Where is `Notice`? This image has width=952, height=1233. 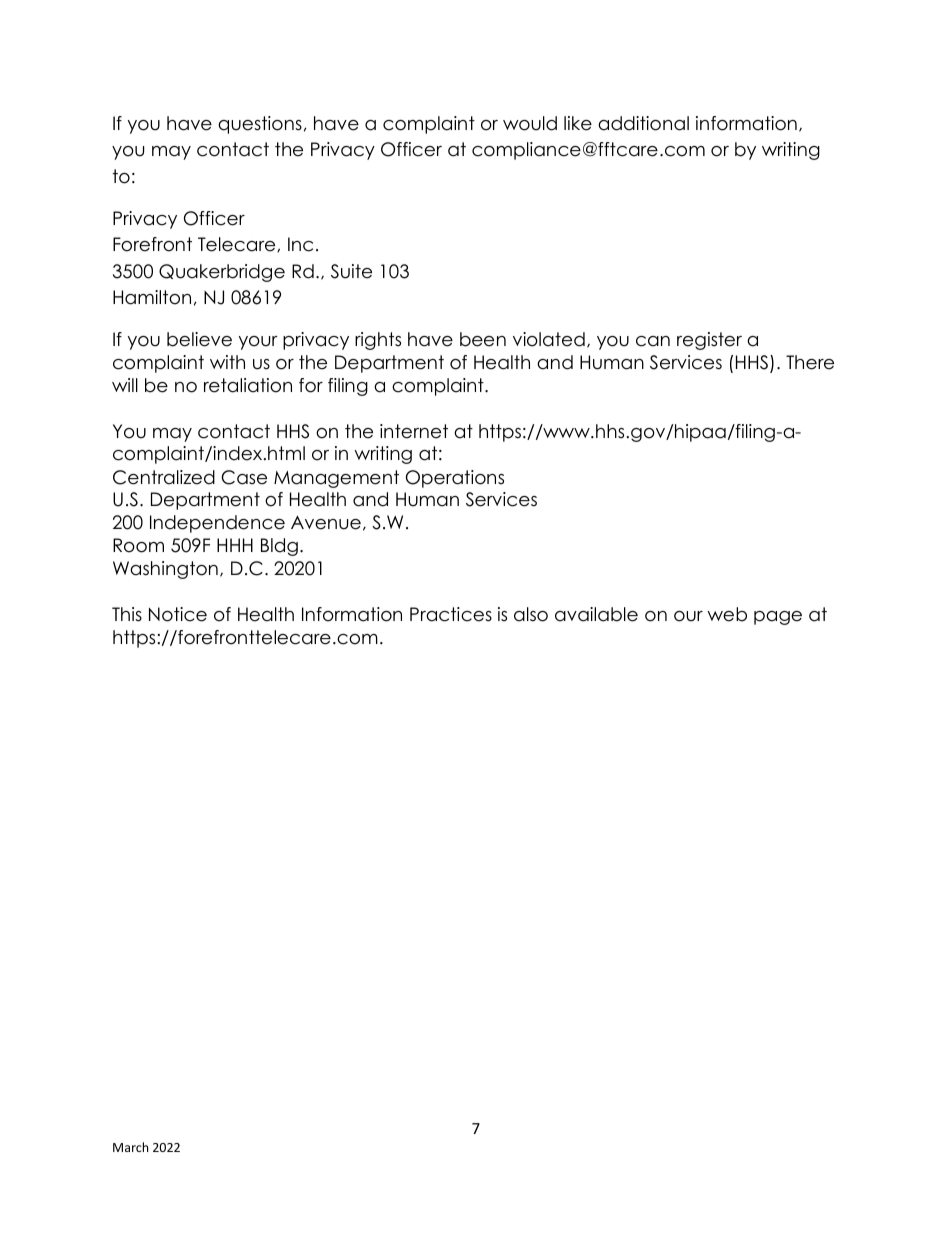 Notice is located at coordinates (178, 614).
